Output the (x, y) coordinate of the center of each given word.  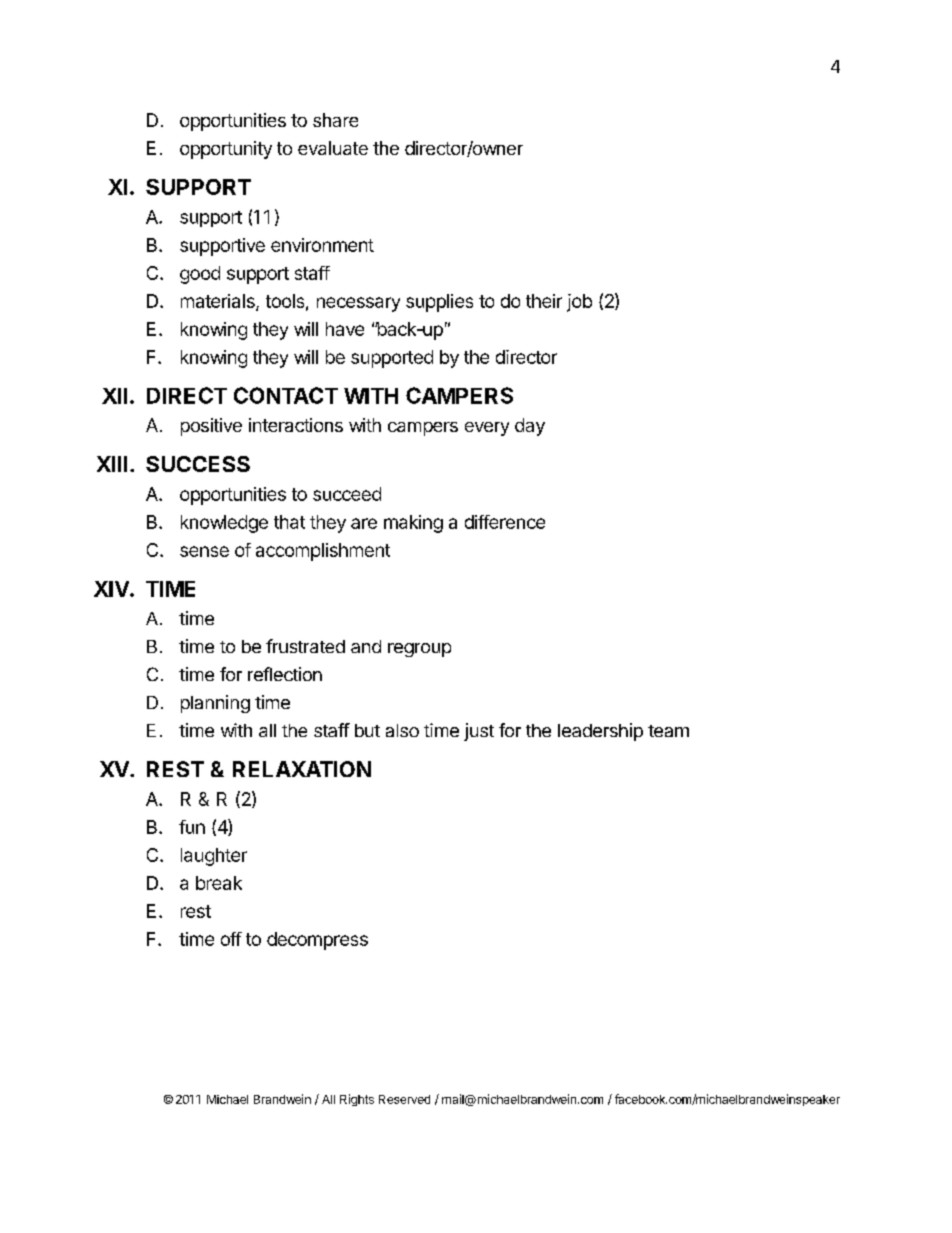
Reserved (404, 1099)
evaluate (333, 148)
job (579, 303)
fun (192, 827)
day (530, 427)
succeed (347, 494)
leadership (600, 732)
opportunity (226, 150)
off (231, 939)
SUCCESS (198, 464)
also (402, 730)
